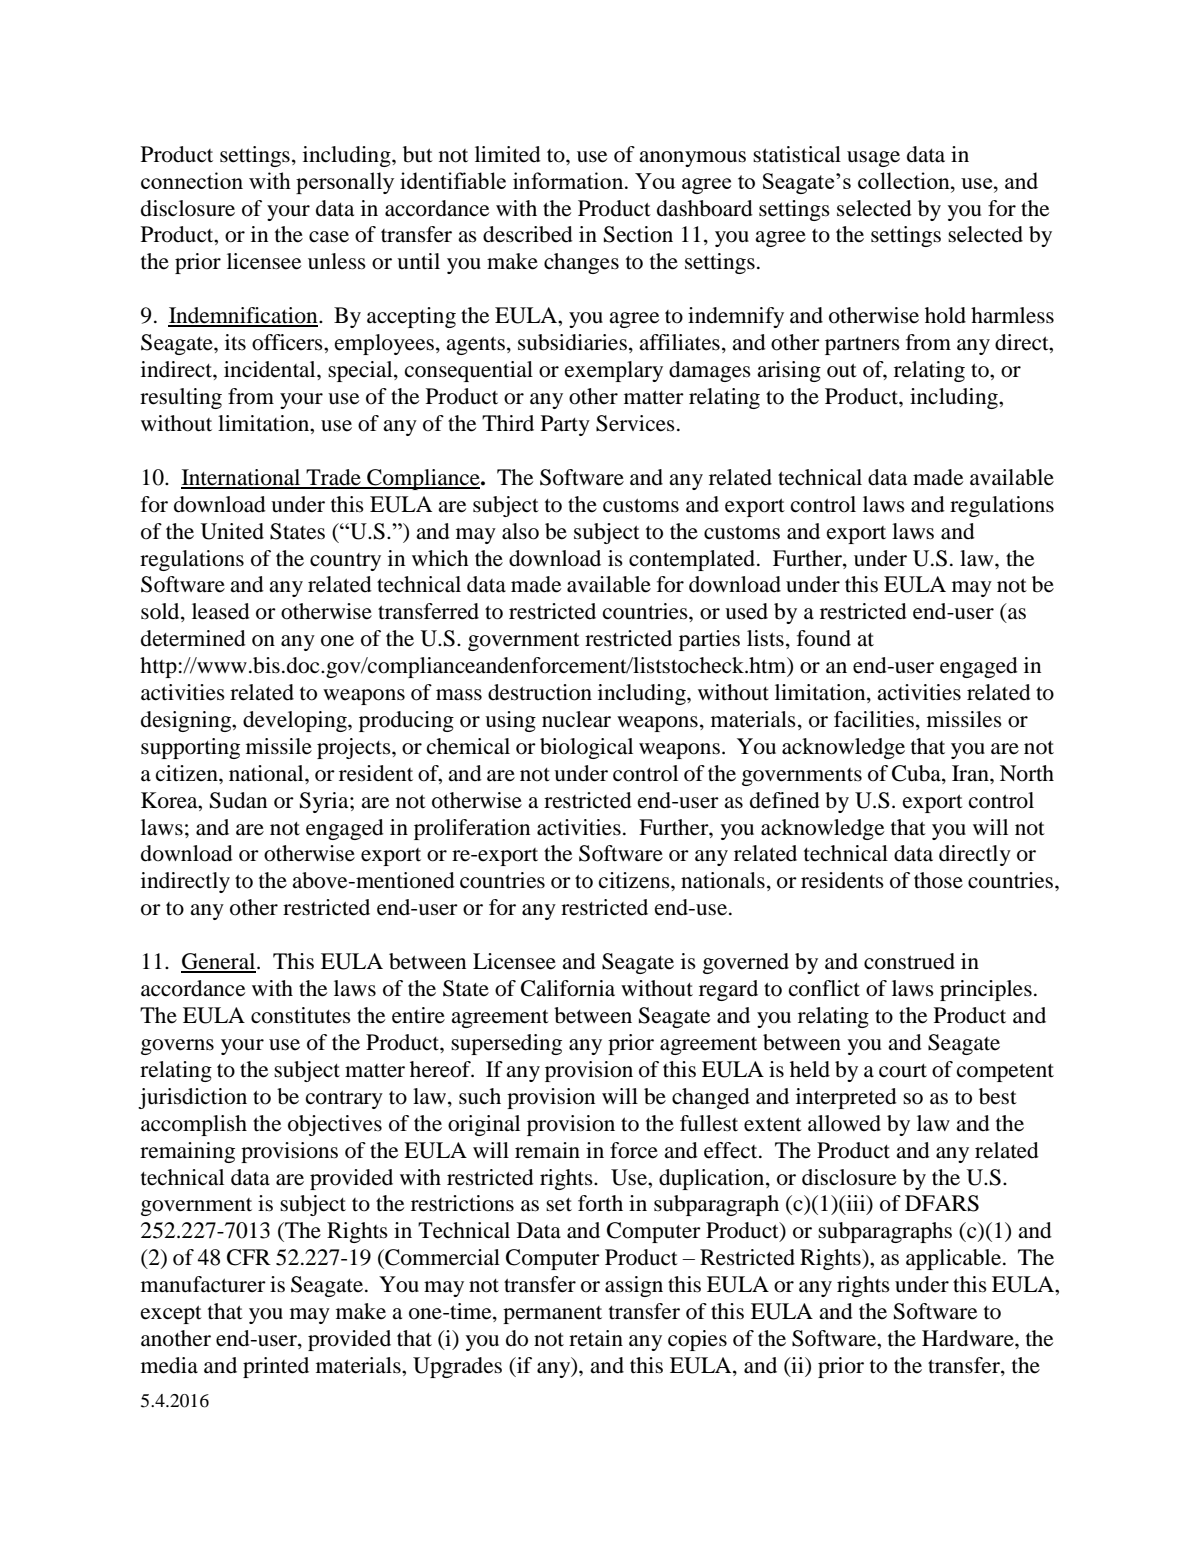 The width and height of the document is (1195, 1546). I want to click on printed, so click(276, 1367).
